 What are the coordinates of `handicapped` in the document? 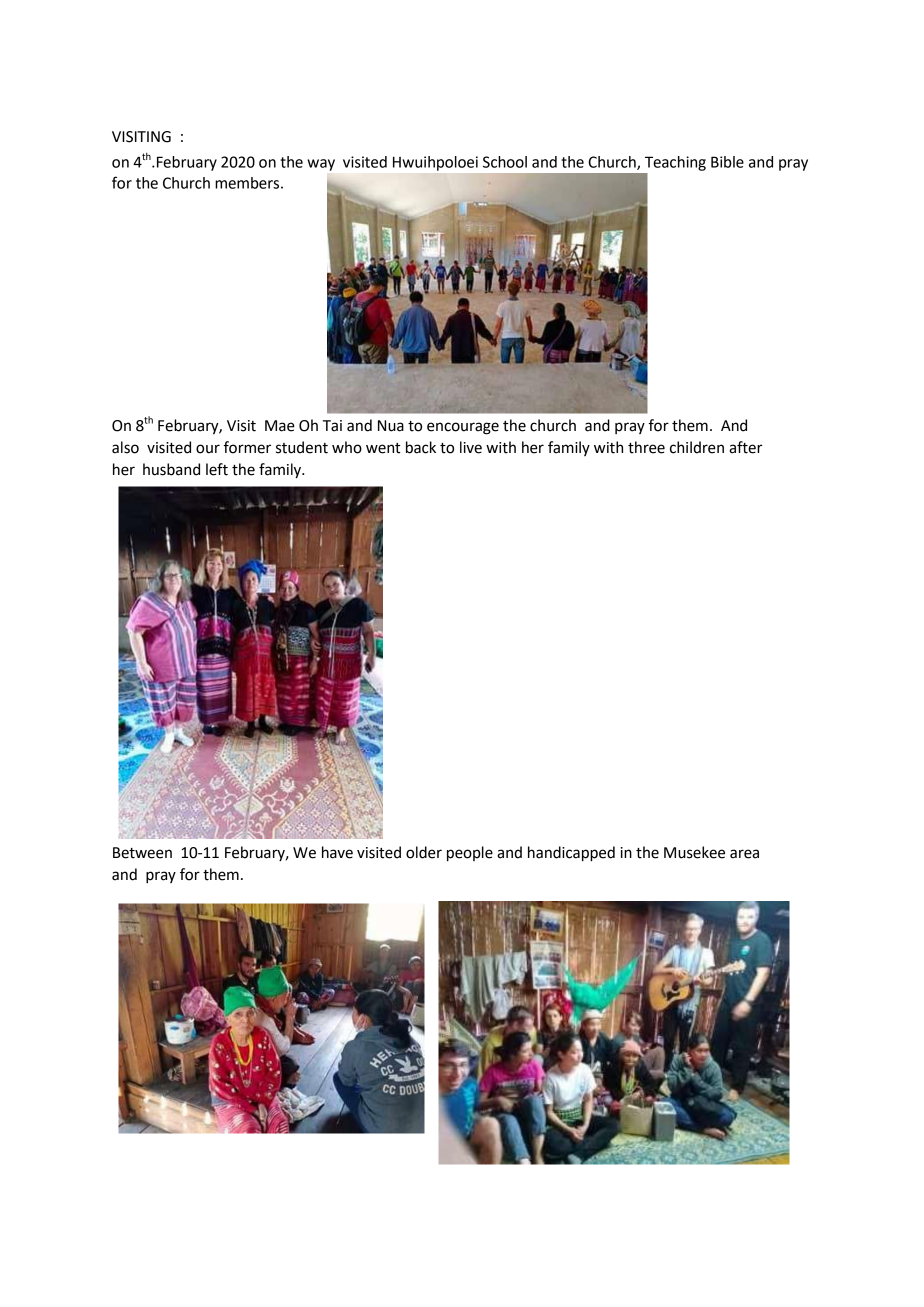 It's located at (571, 854).
